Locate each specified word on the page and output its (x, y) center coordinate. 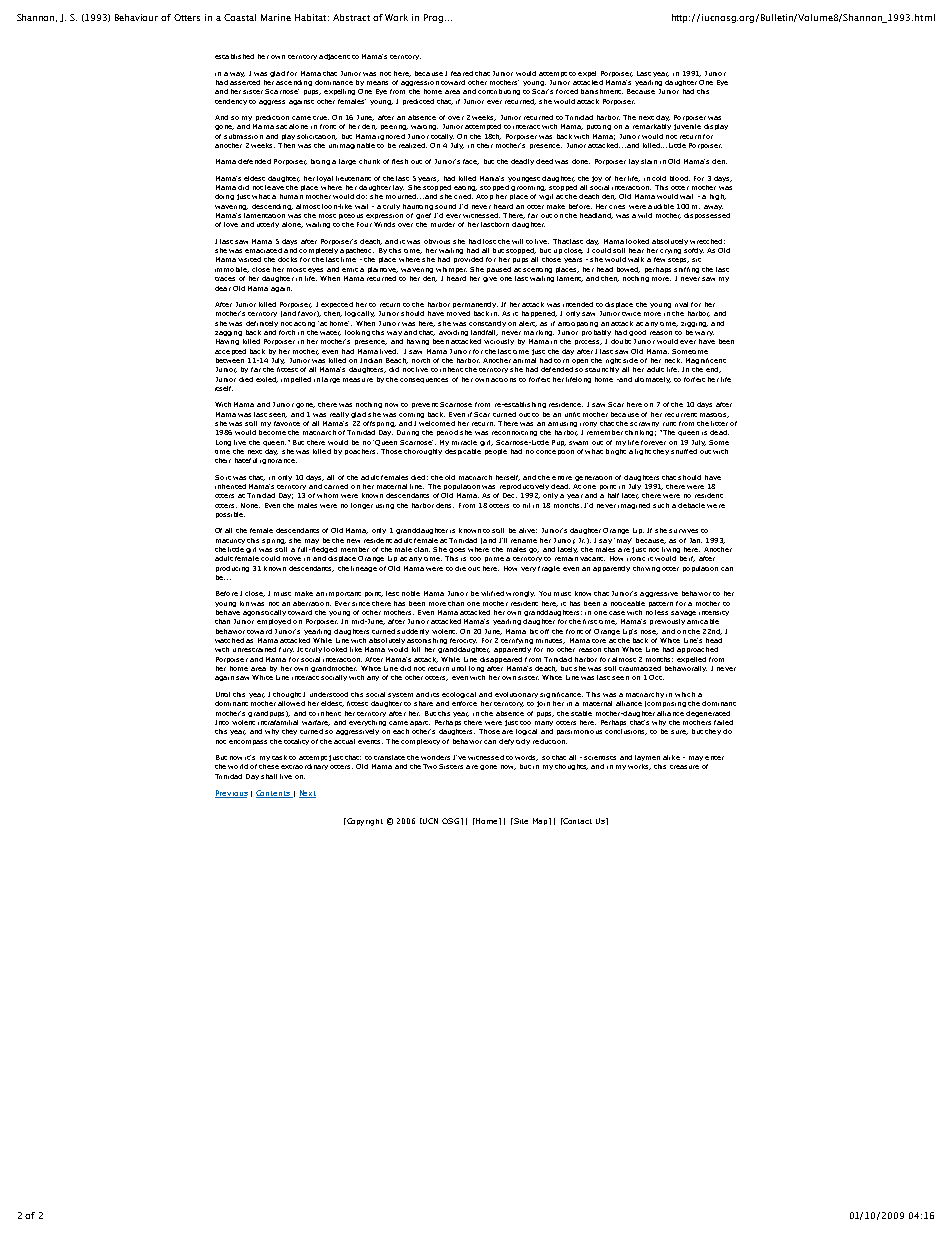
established (234, 56)
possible (230, 515)
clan (422, 549)
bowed (628, 270)
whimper (451, 270)
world (238, 766)
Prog (433, 18)
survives (683, 531)
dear (223, 288)
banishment (602, 91)
